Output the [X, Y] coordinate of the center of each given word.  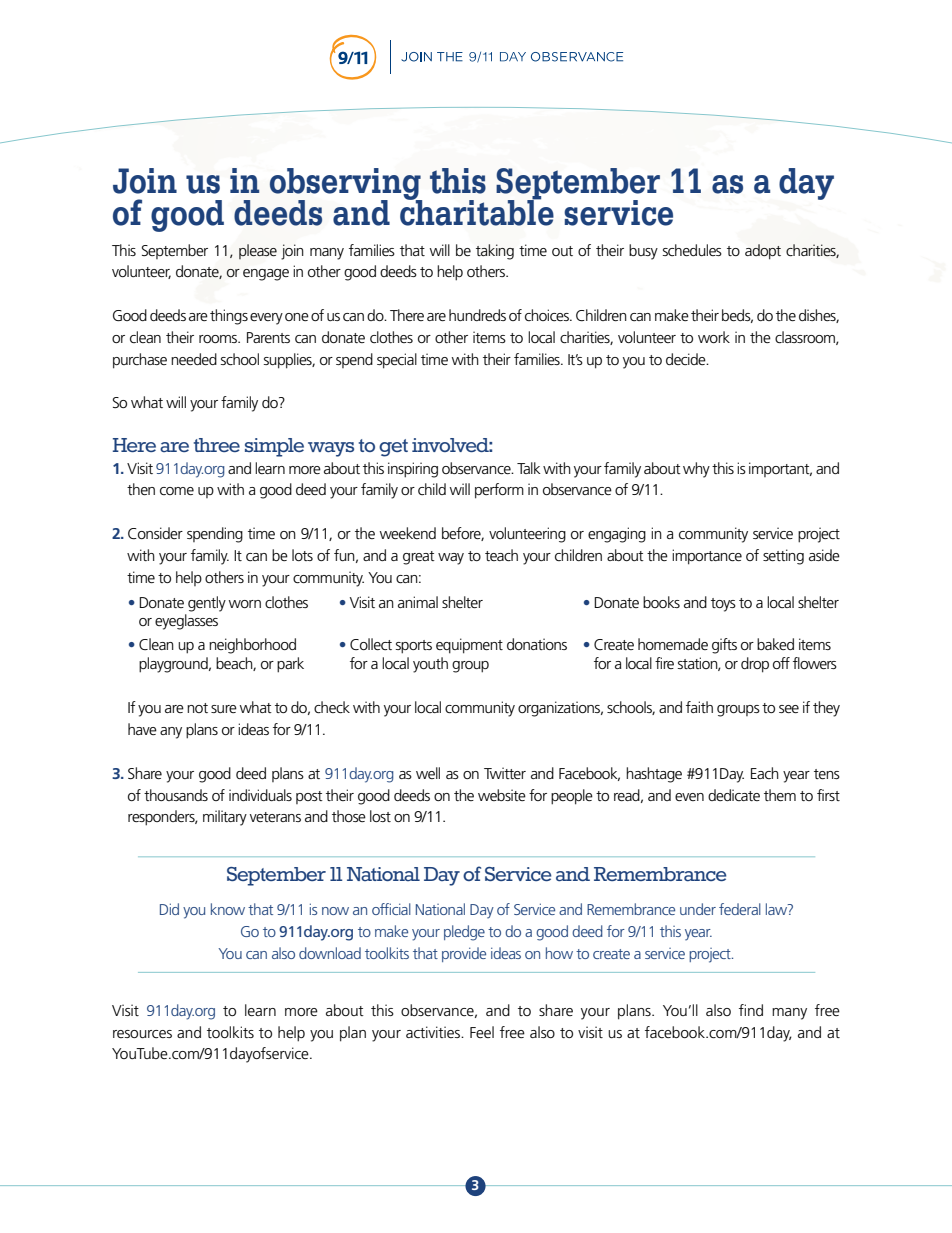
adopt [763, 252]
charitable [477, 212]
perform [499, 491]
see [789, 709]
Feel [482, 1032]
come [177, 491]
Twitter [505, 773]
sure [224, 709]
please [258, 251]
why [696, 470]
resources [142, 1034]
